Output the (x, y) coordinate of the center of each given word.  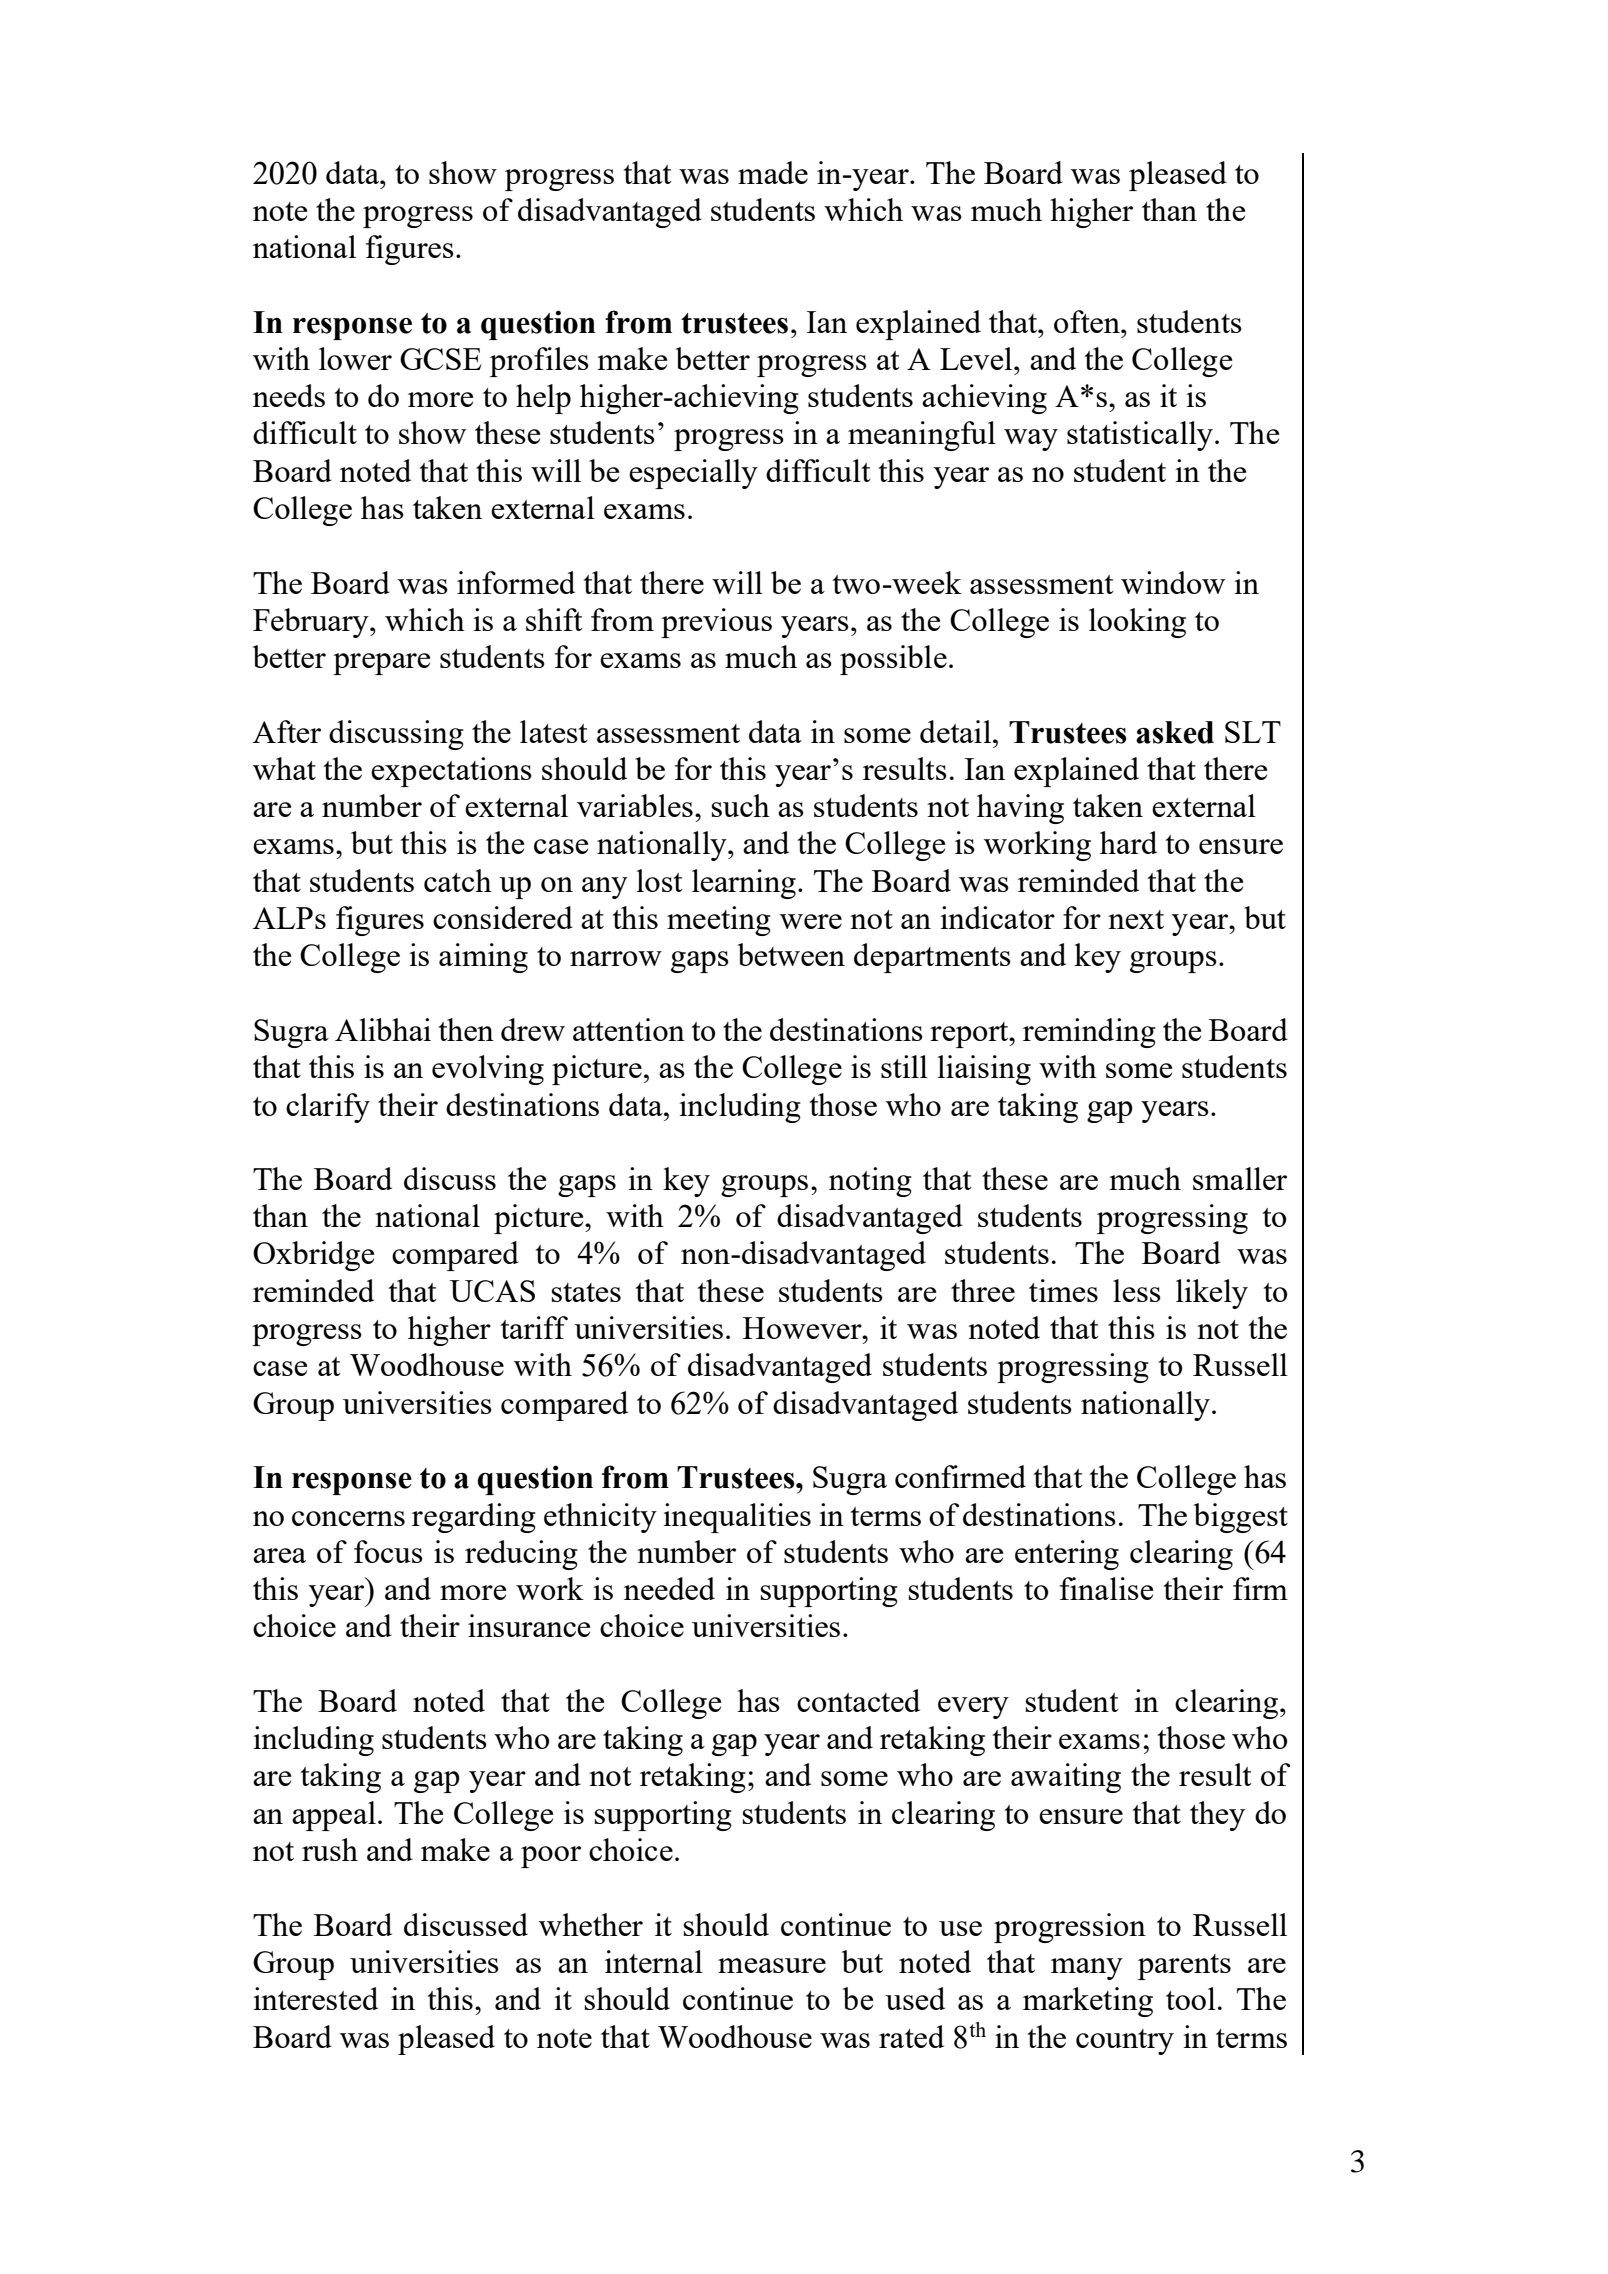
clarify (328, 1108)
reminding (1089, 1033)
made (773, 172)
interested (315, 1998)
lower (355, 358)
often (1088, 321)
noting (870, 1182)
